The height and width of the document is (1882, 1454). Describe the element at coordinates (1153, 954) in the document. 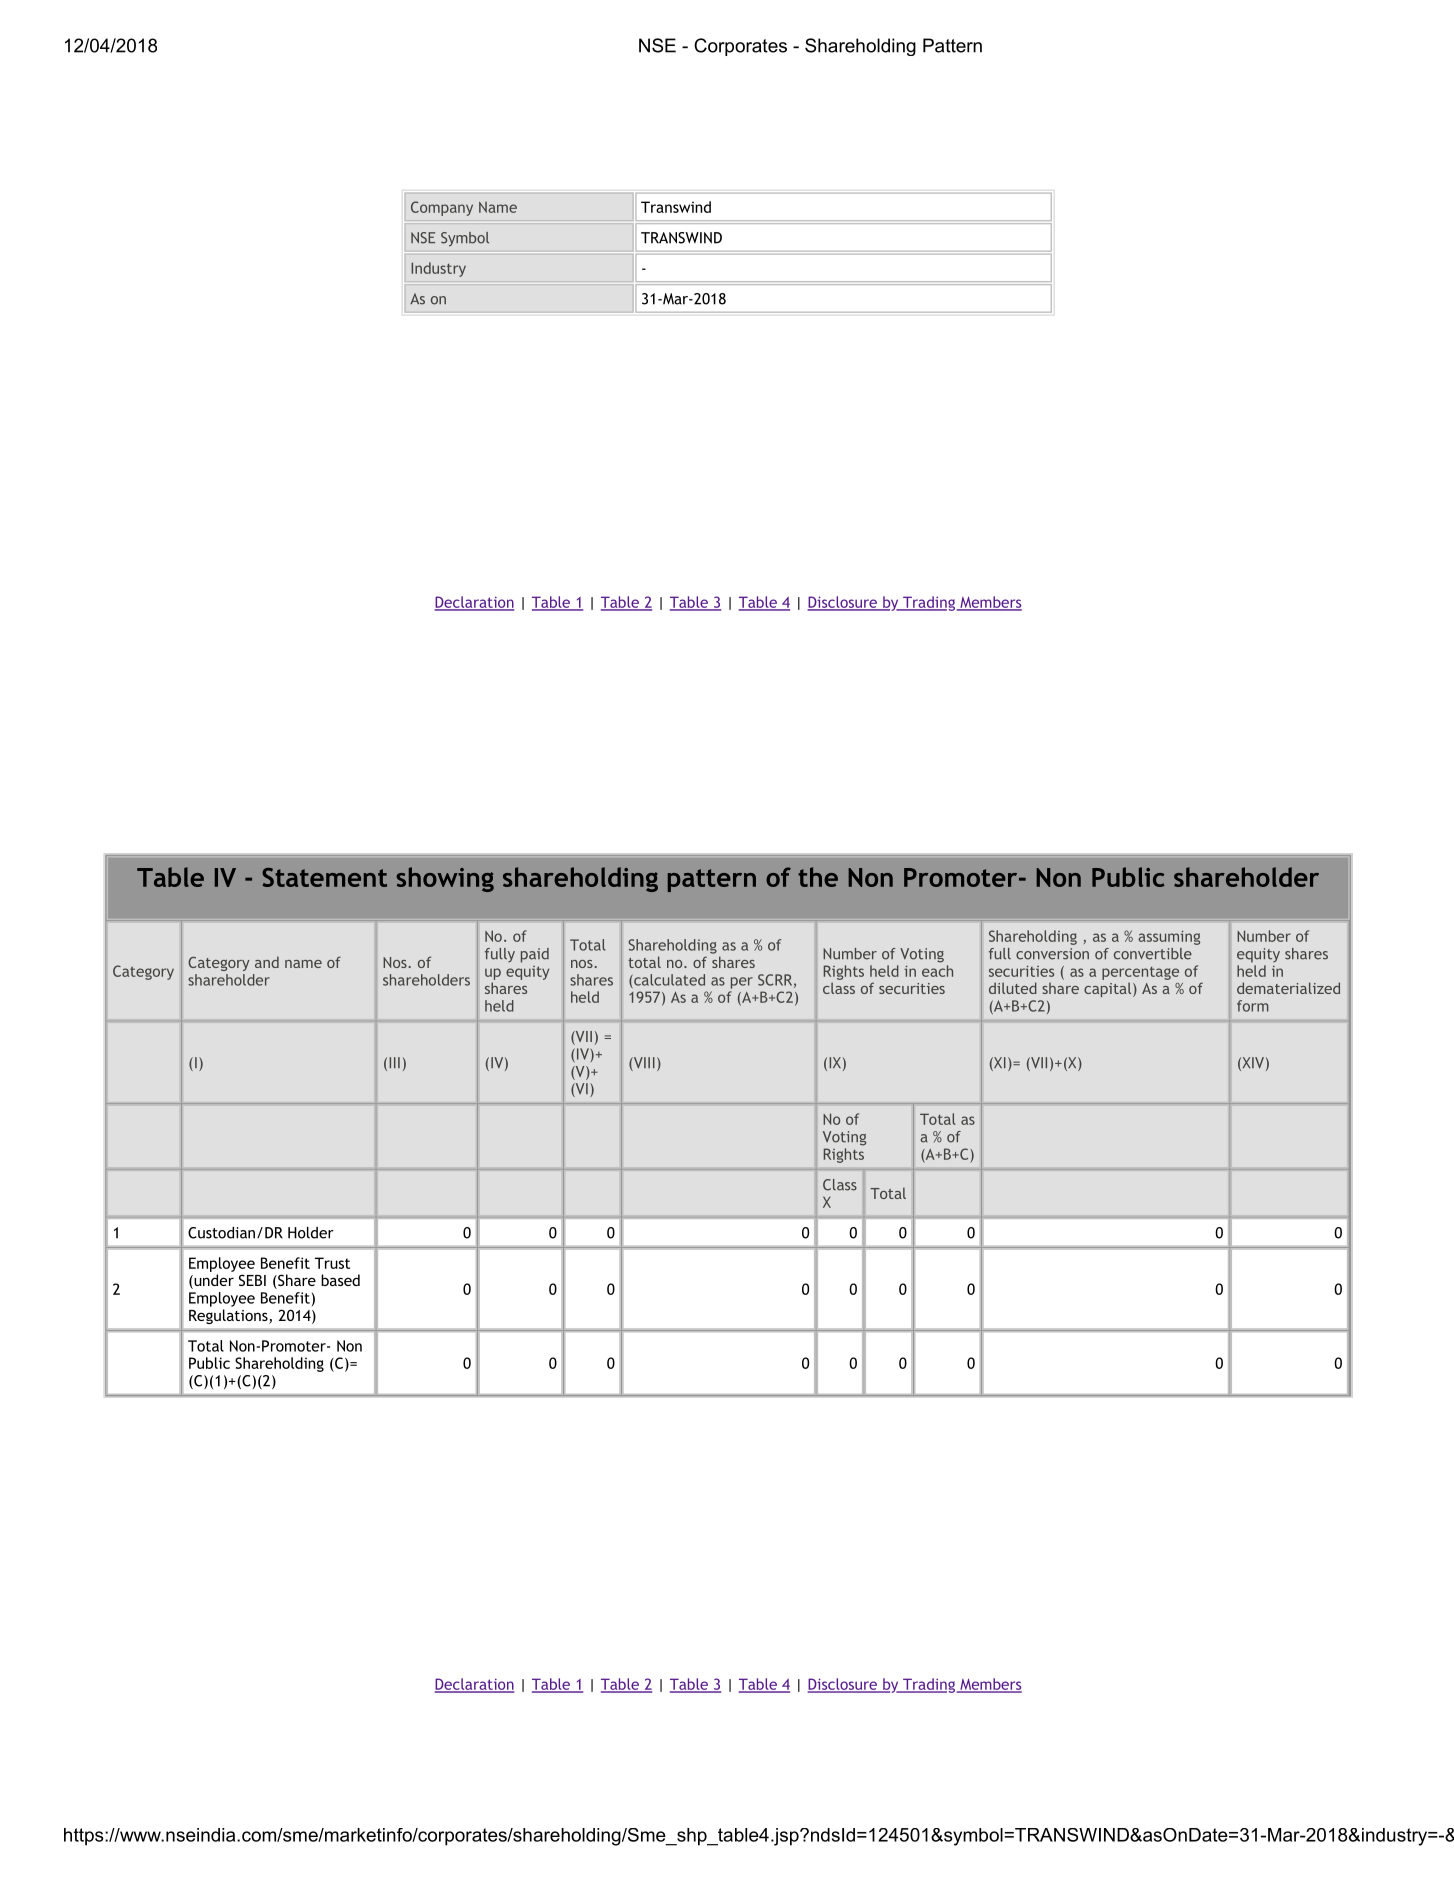

I see `convertible` at that location.
